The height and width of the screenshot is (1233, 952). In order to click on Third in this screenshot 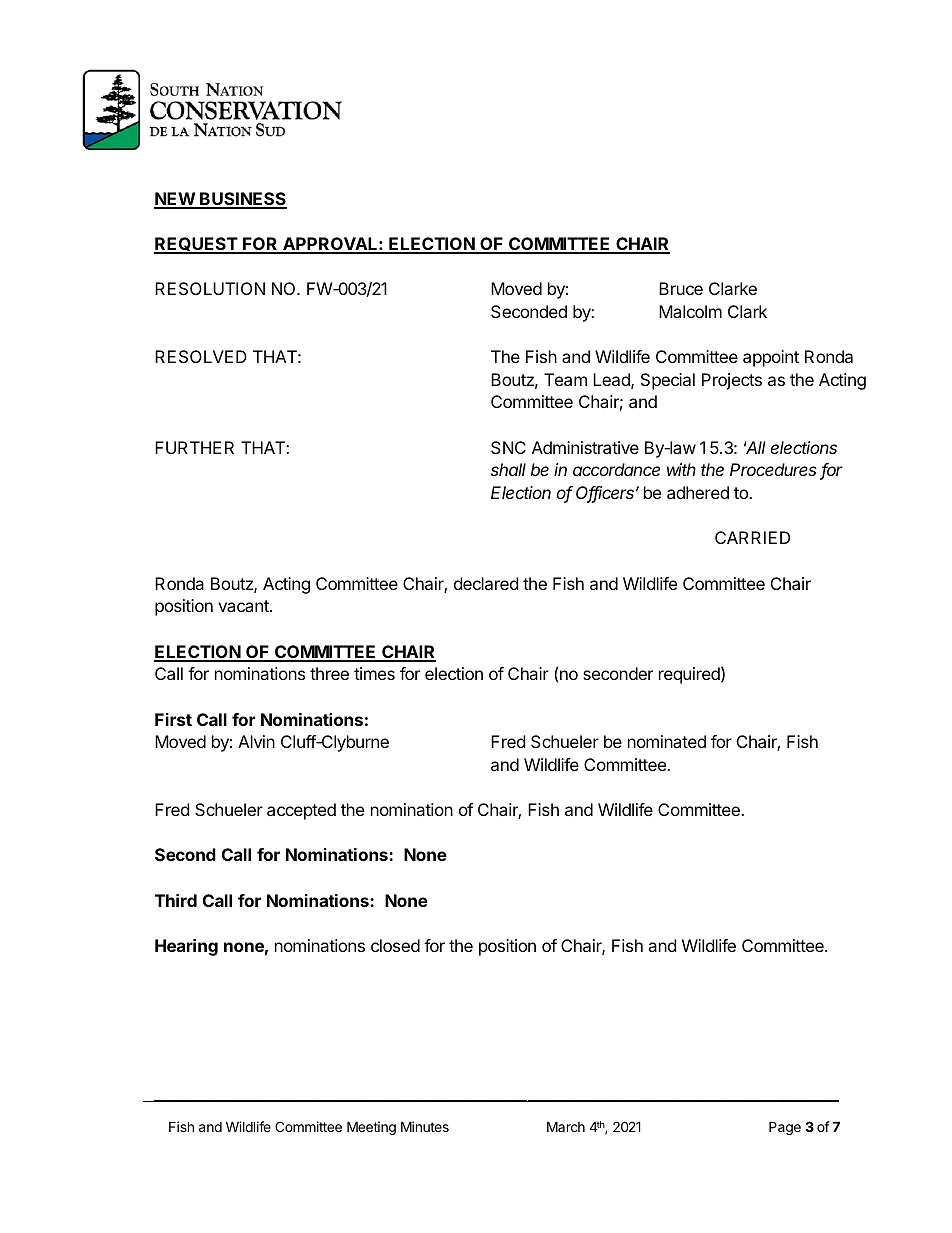, I will do `click(176, 900)`.
